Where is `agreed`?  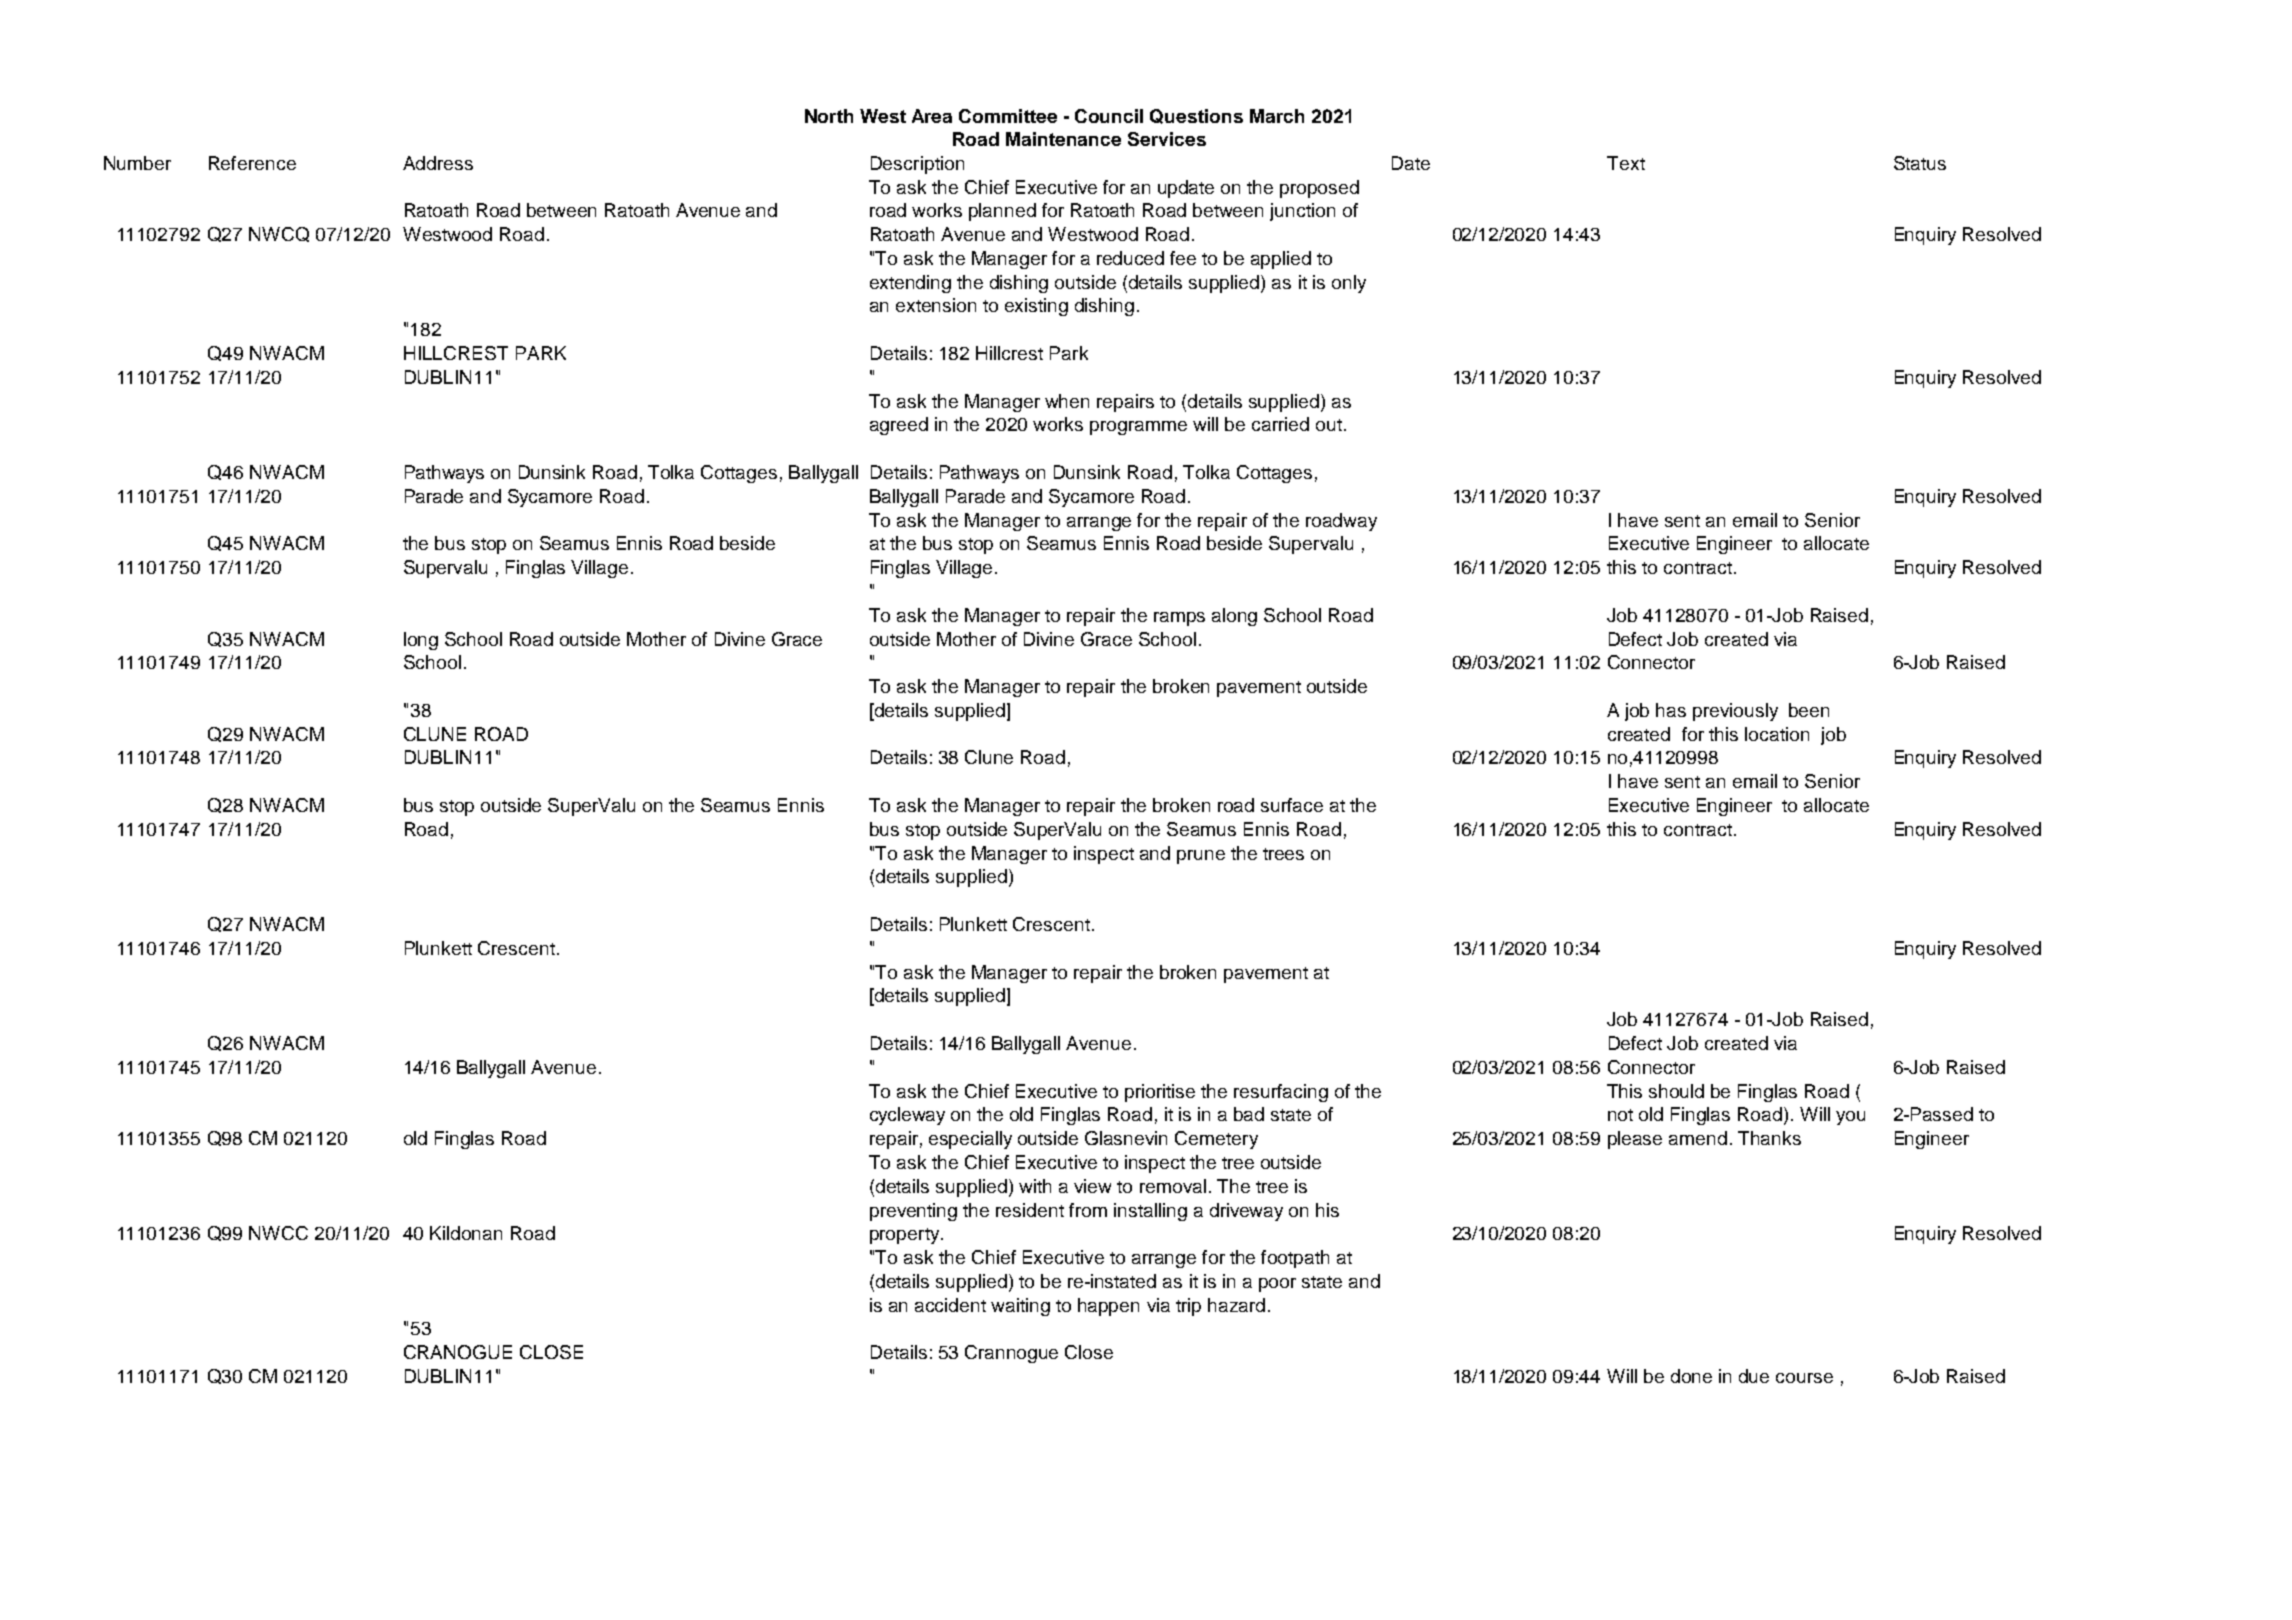
agreed is located at coordinates (899, 426).
